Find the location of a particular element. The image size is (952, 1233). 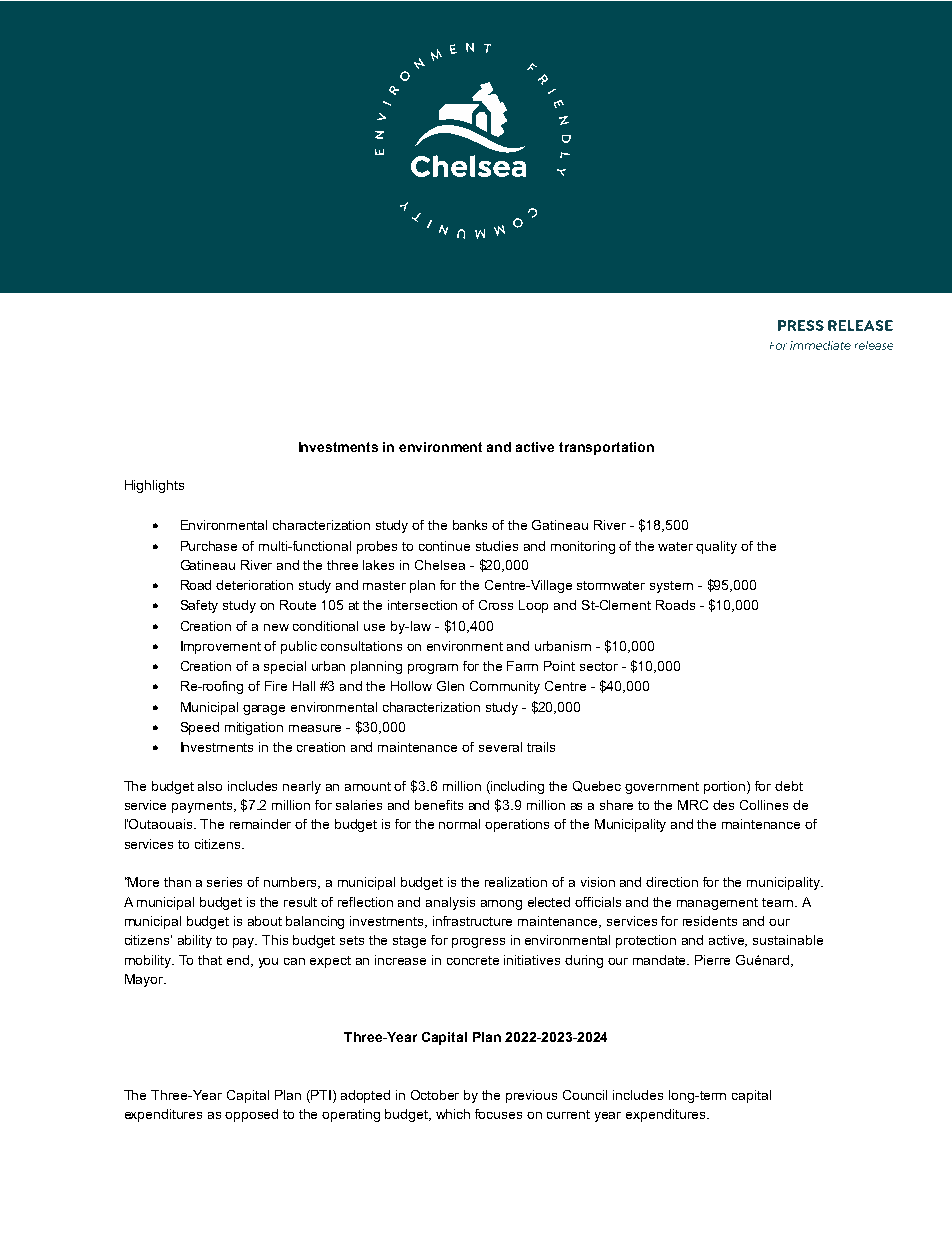

transportation is located at coordinates (606, 448).
